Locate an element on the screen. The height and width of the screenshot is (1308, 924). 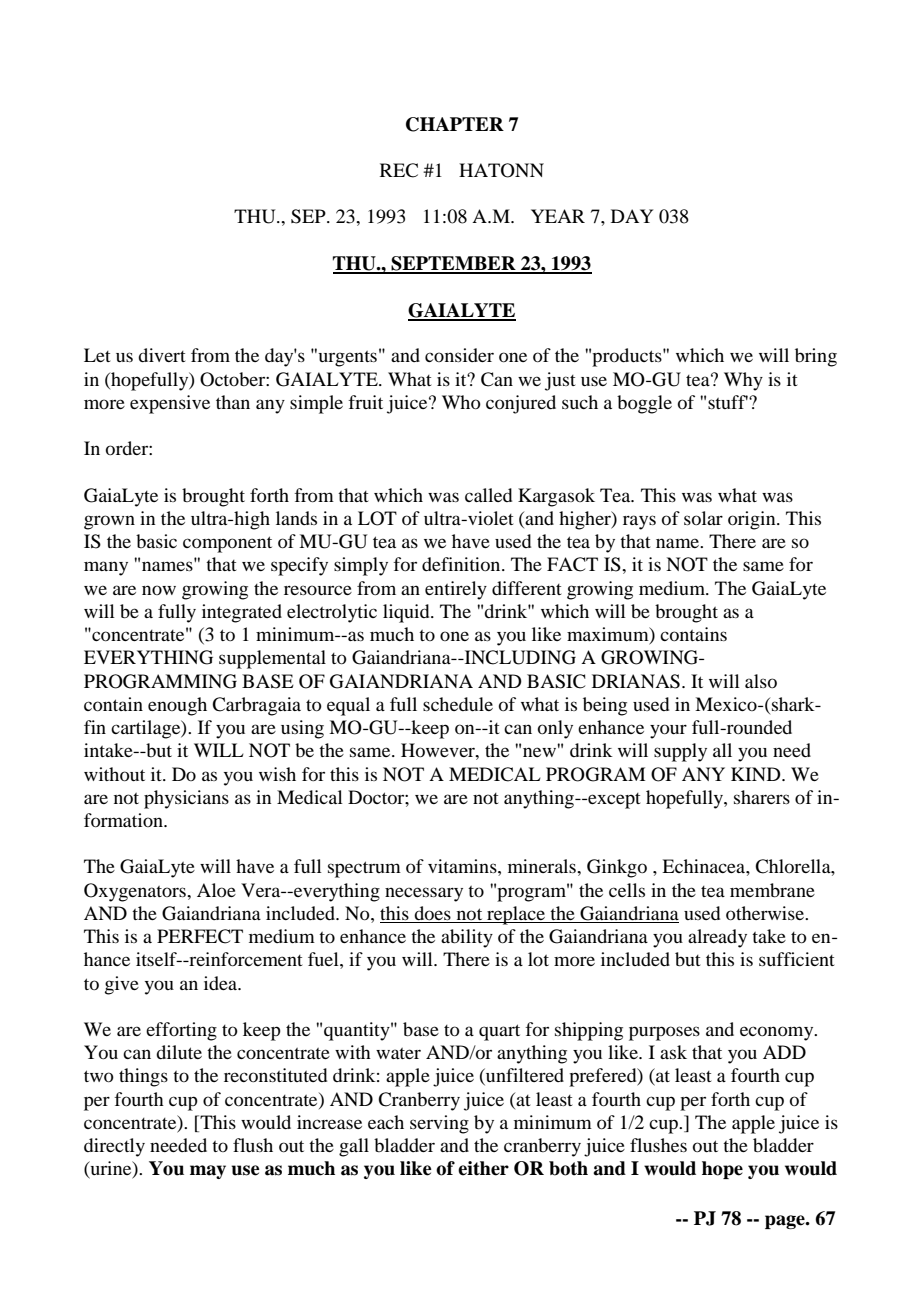
serving is located at coordinates (439, 1124).
